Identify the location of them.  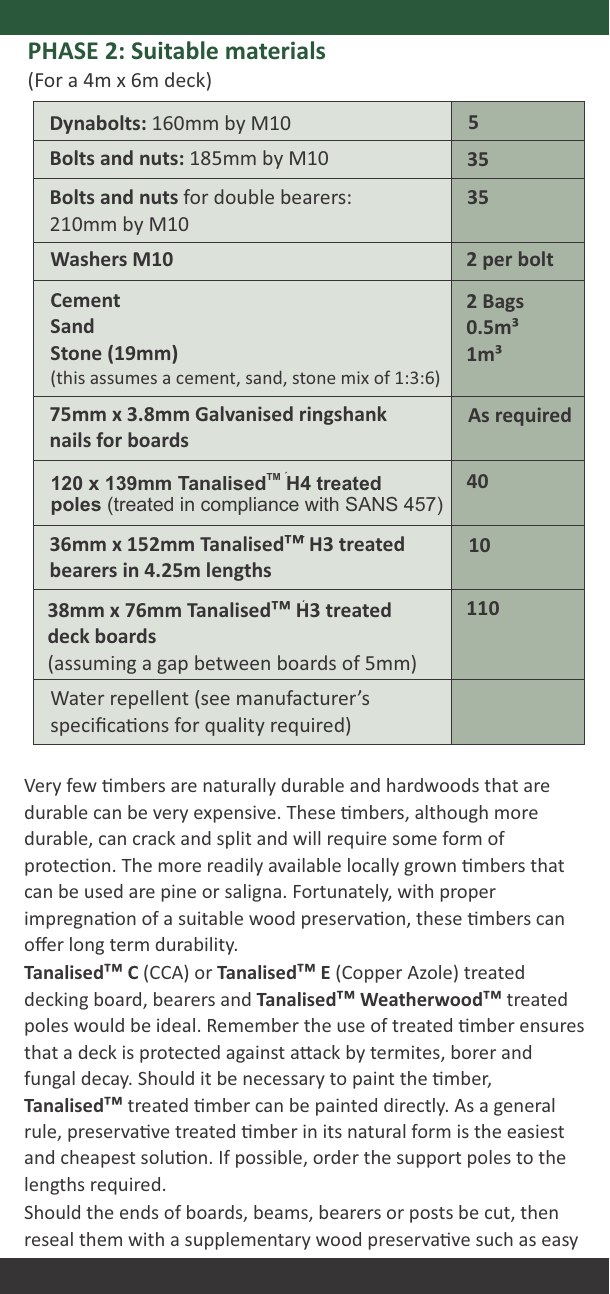
(100, 1239).
